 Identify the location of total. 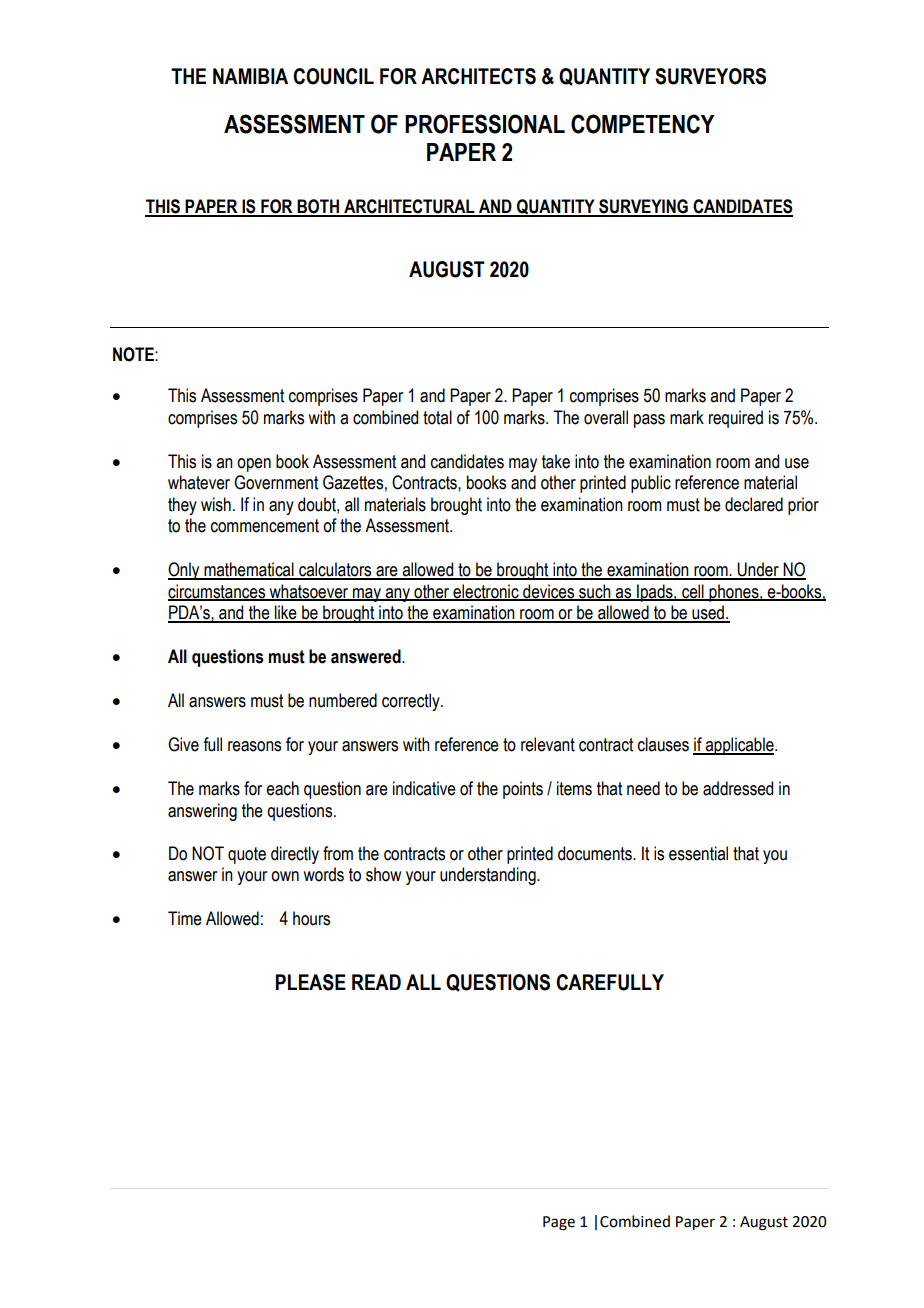
(437, 417).
